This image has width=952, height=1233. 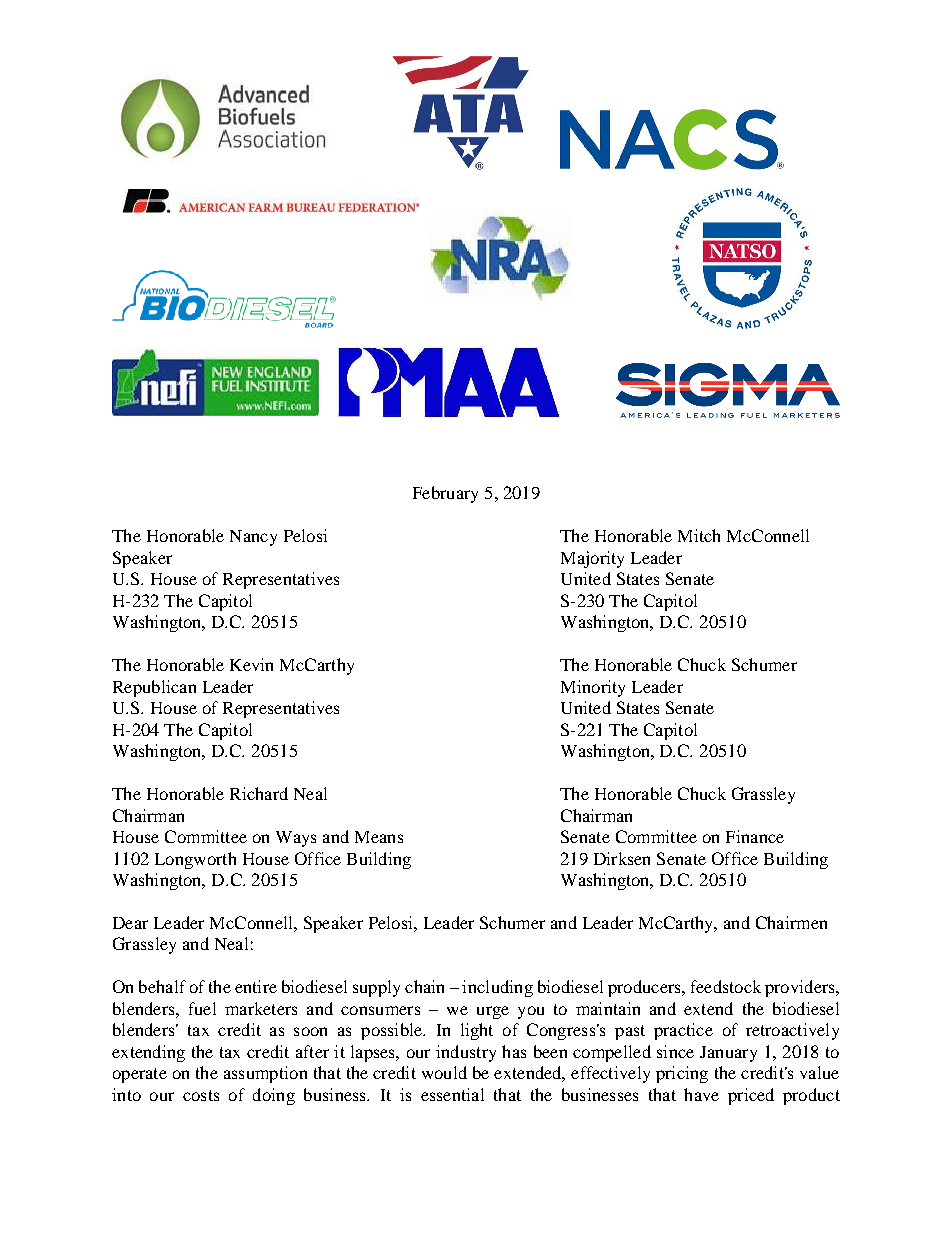 What do you see at coordinates (699, 535) in the image?
I see `Mitch` at bounding box center [699, 535].
